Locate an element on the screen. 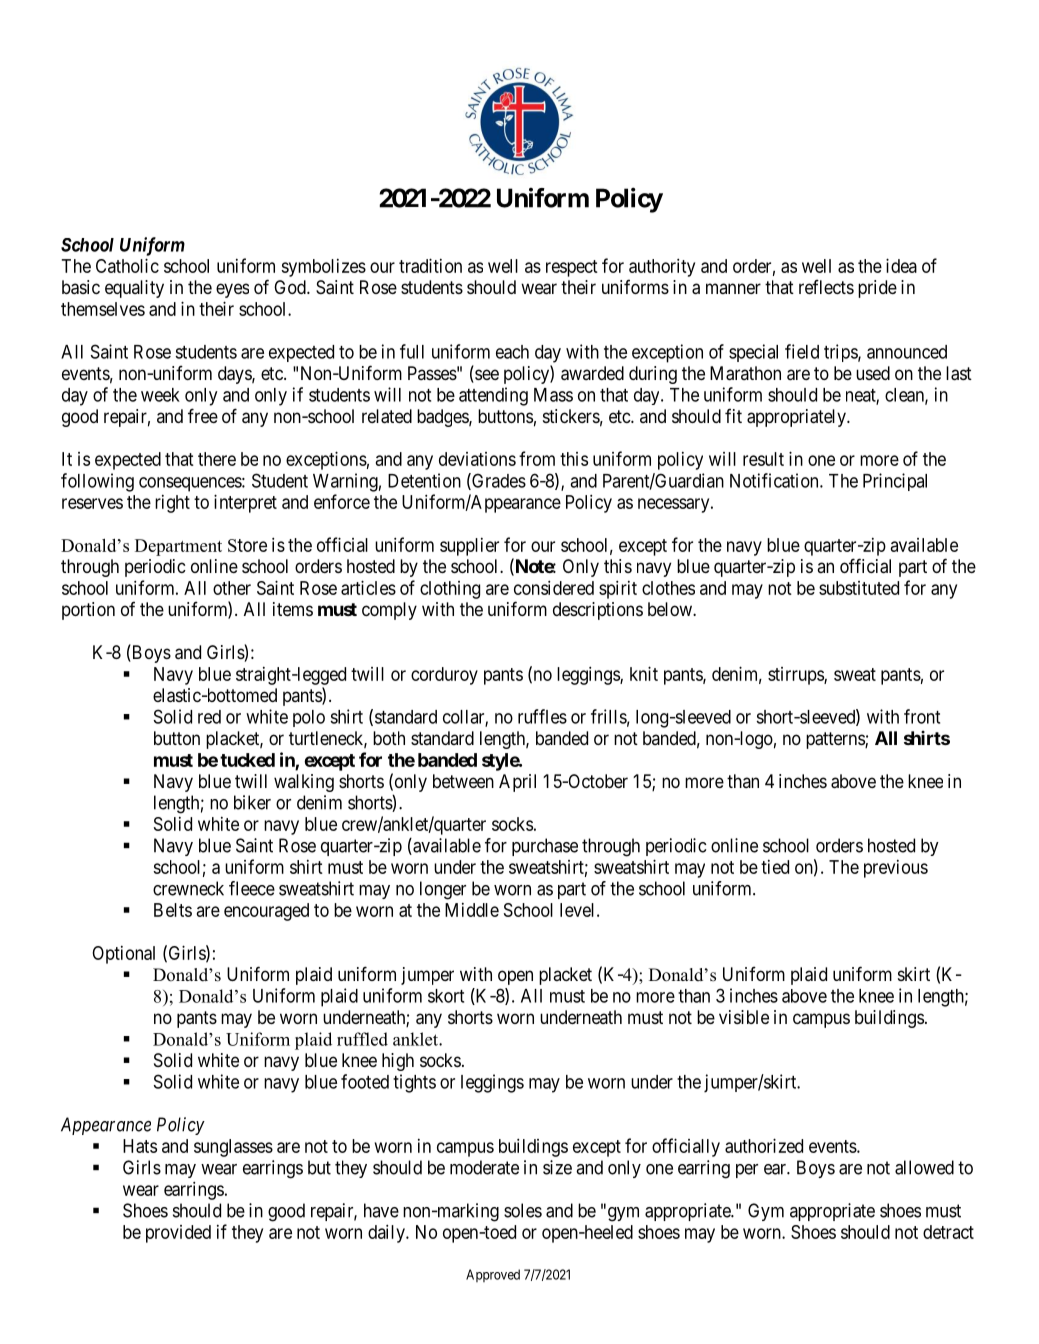 This screenshot has width=1039, height=1344. previous is located at coordinates (896, 869).
